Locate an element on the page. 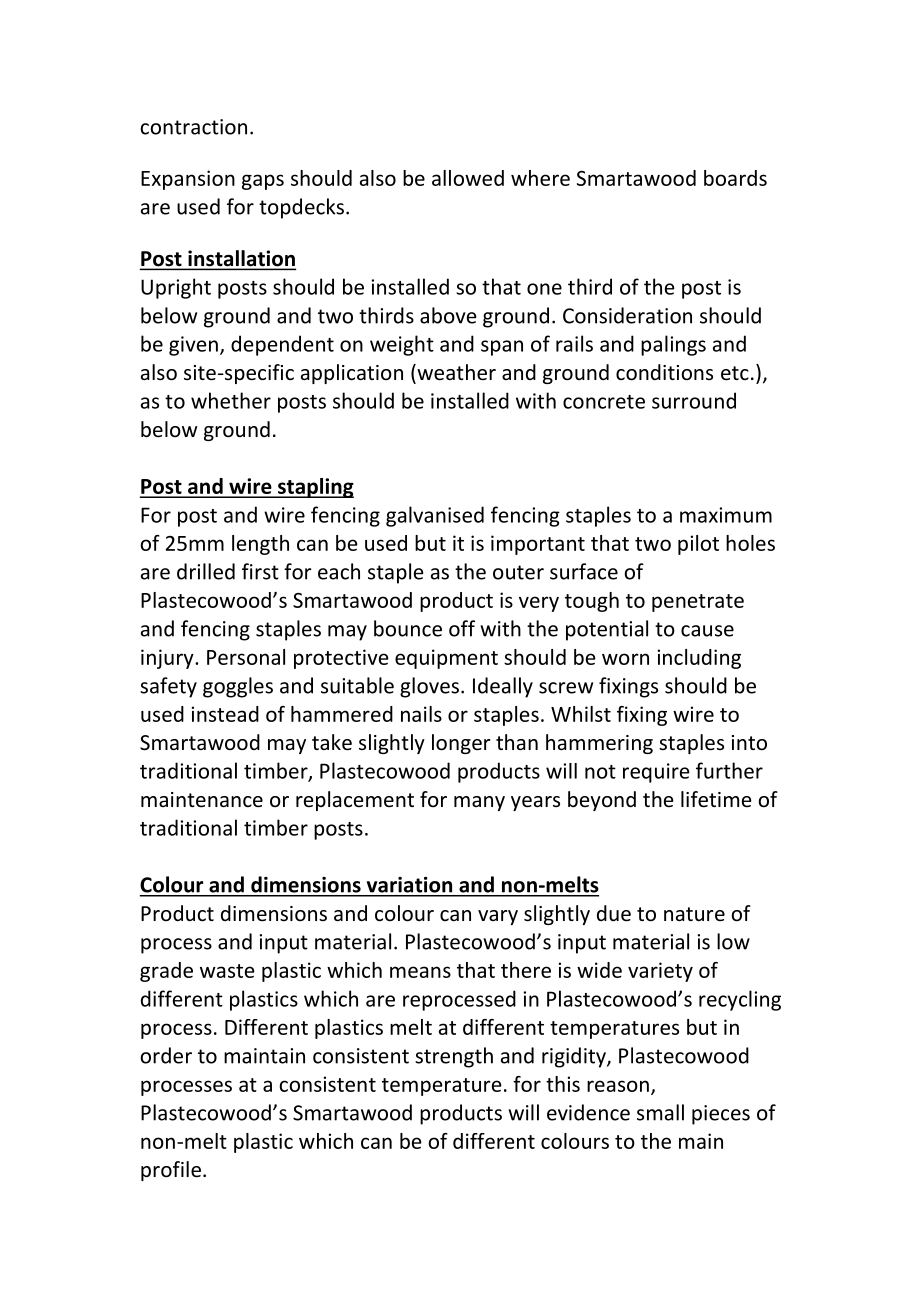  pilot is located at coordinates (698, 545).
